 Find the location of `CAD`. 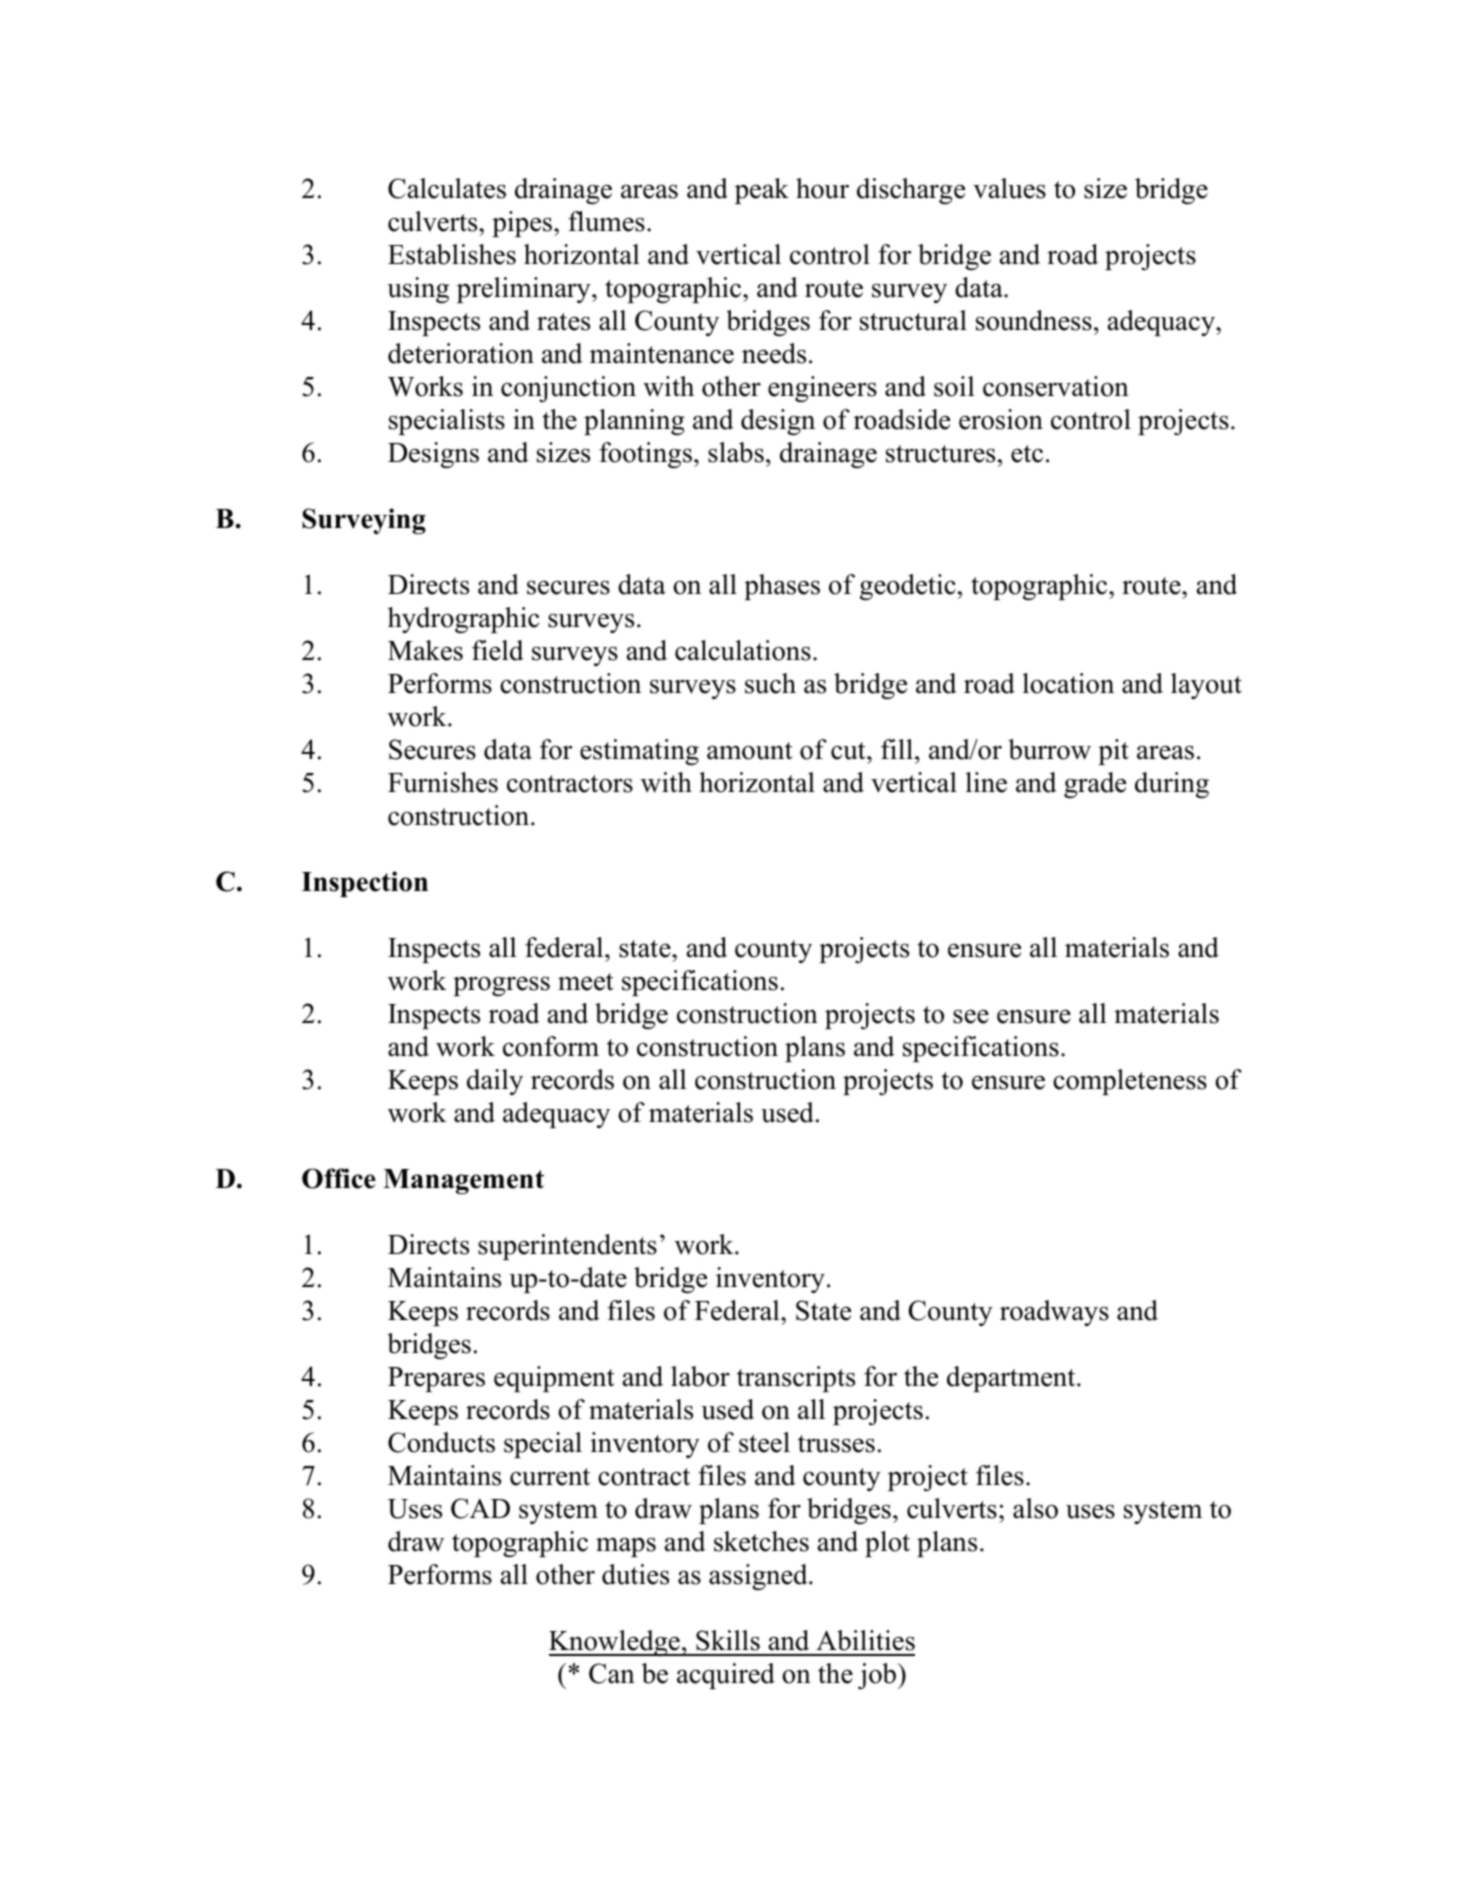

CAD is located at coordinates (480, 1508).
